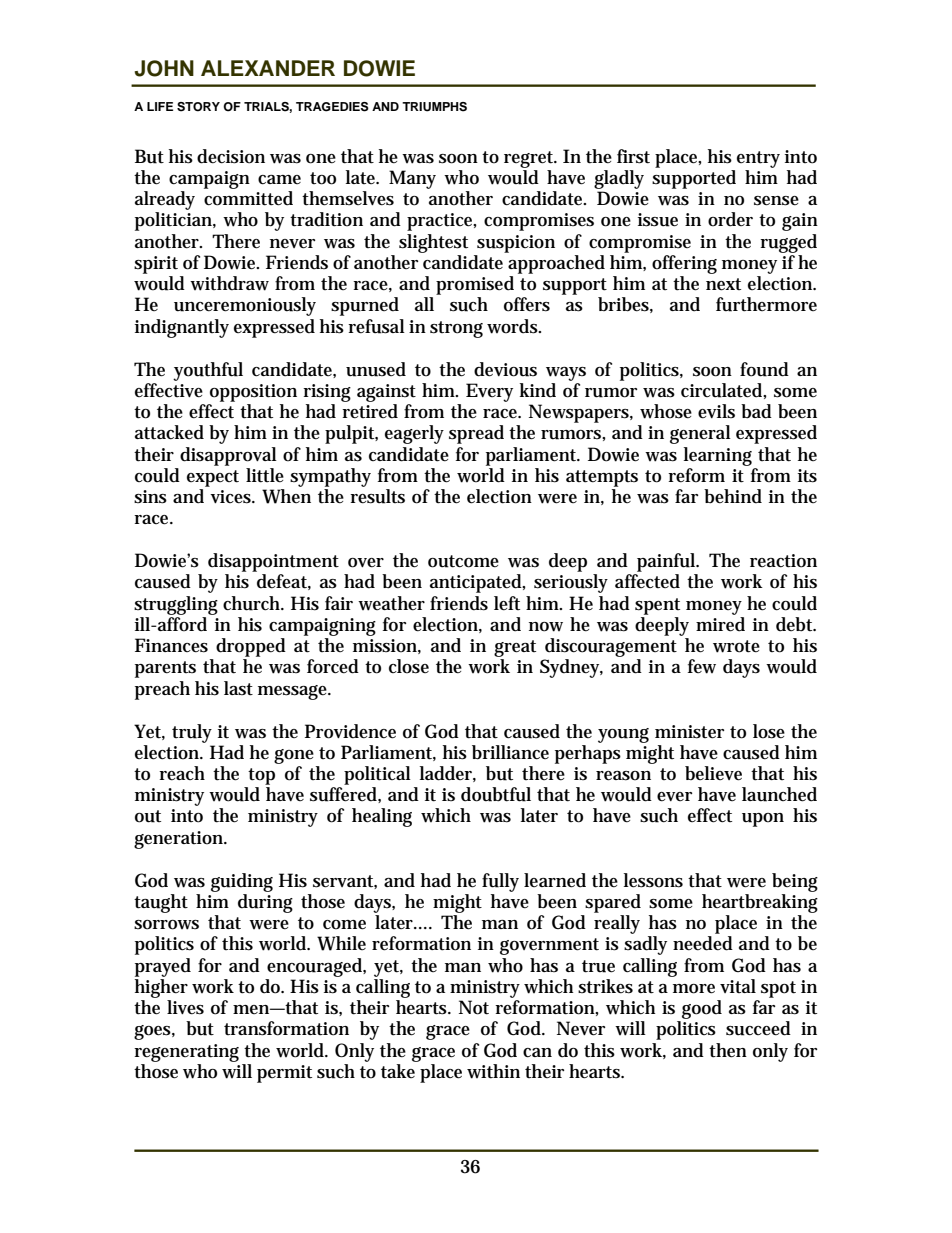  I want to click on regenerating, so click(186, 1053).
